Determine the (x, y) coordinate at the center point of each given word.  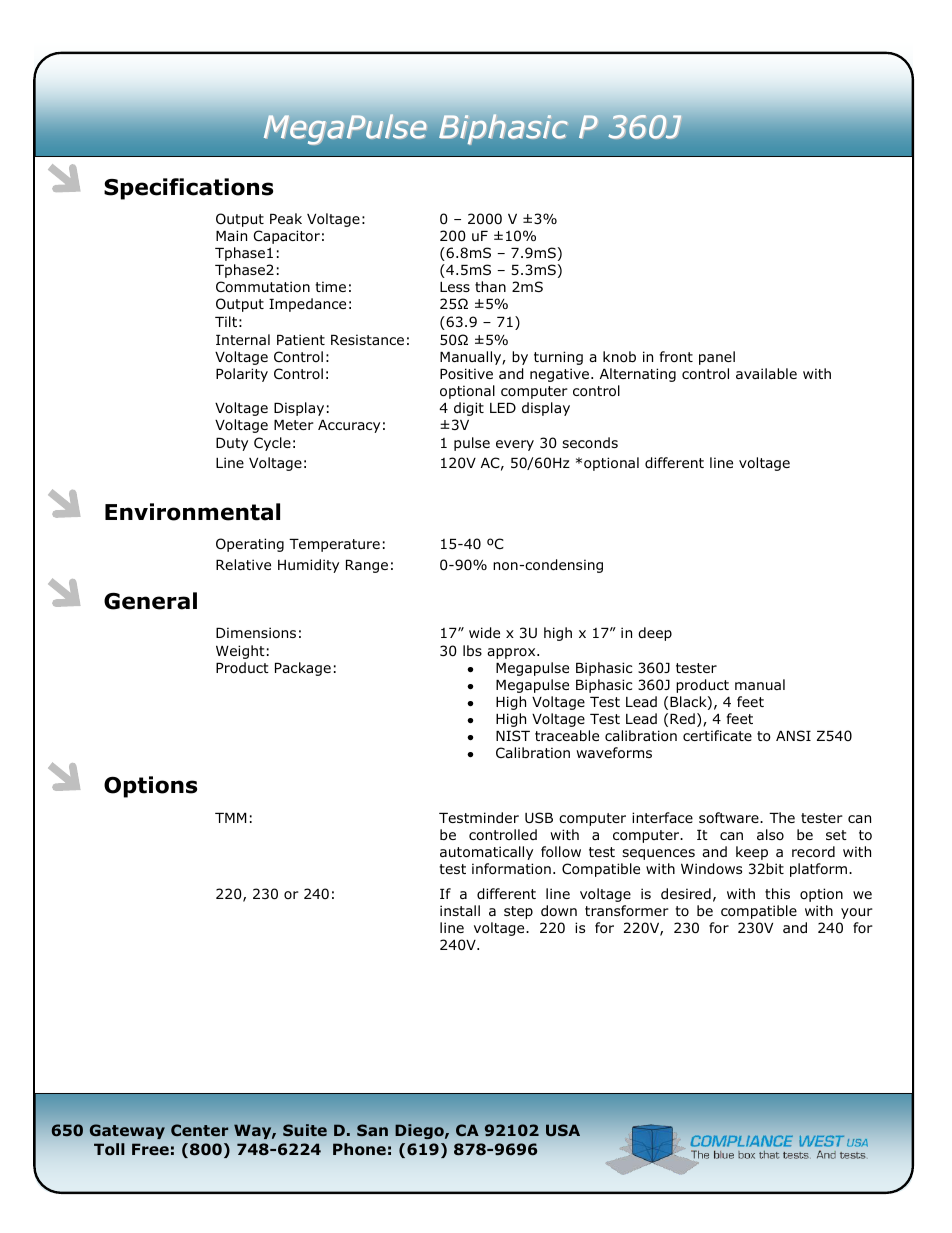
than (490, 286)
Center (199, 1130)
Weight (240, 652)
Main (231, 235)
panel (717, 358)
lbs (472, 650)
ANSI (793, 735)
